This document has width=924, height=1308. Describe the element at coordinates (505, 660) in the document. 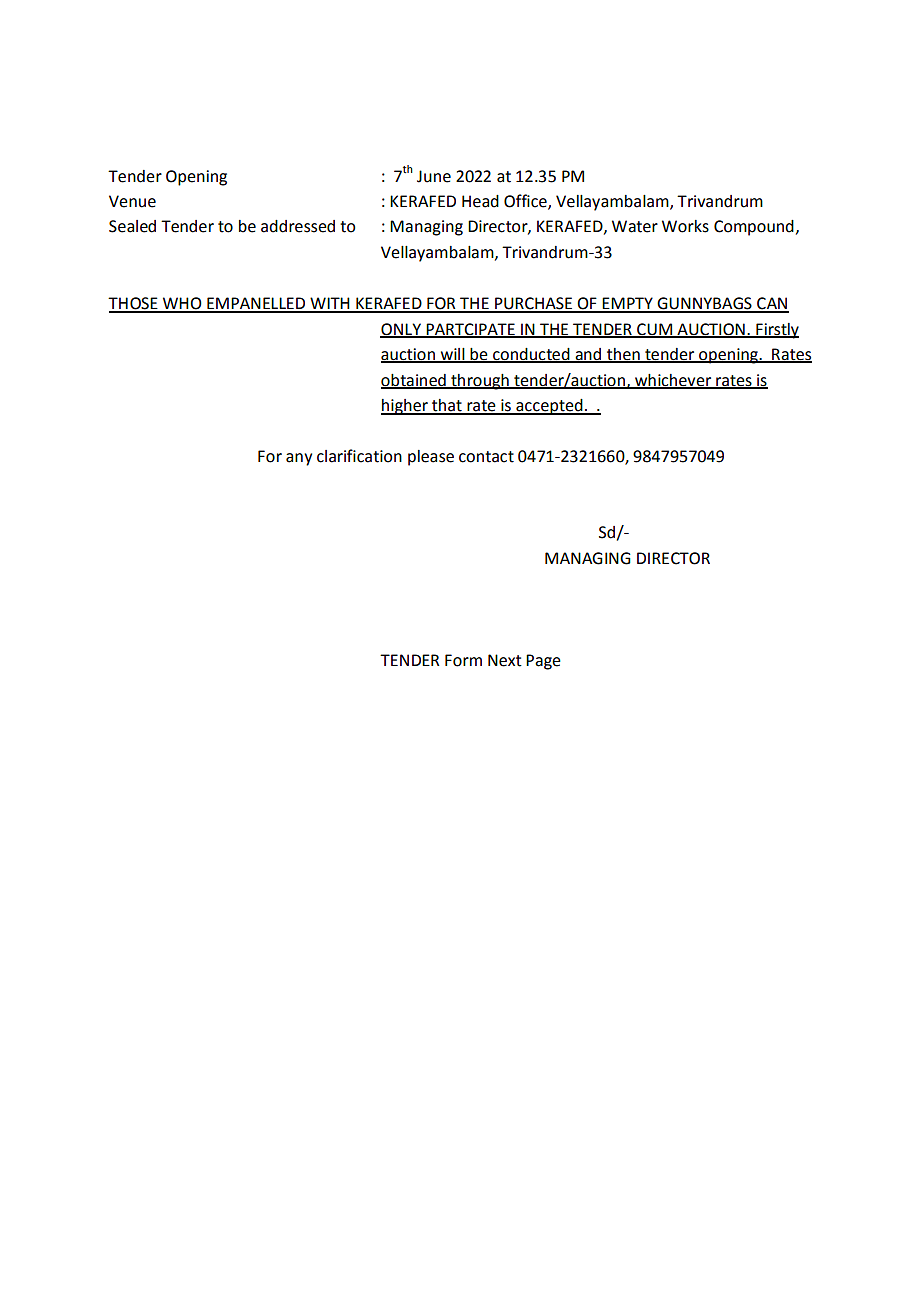

I see `Next` at that location.
